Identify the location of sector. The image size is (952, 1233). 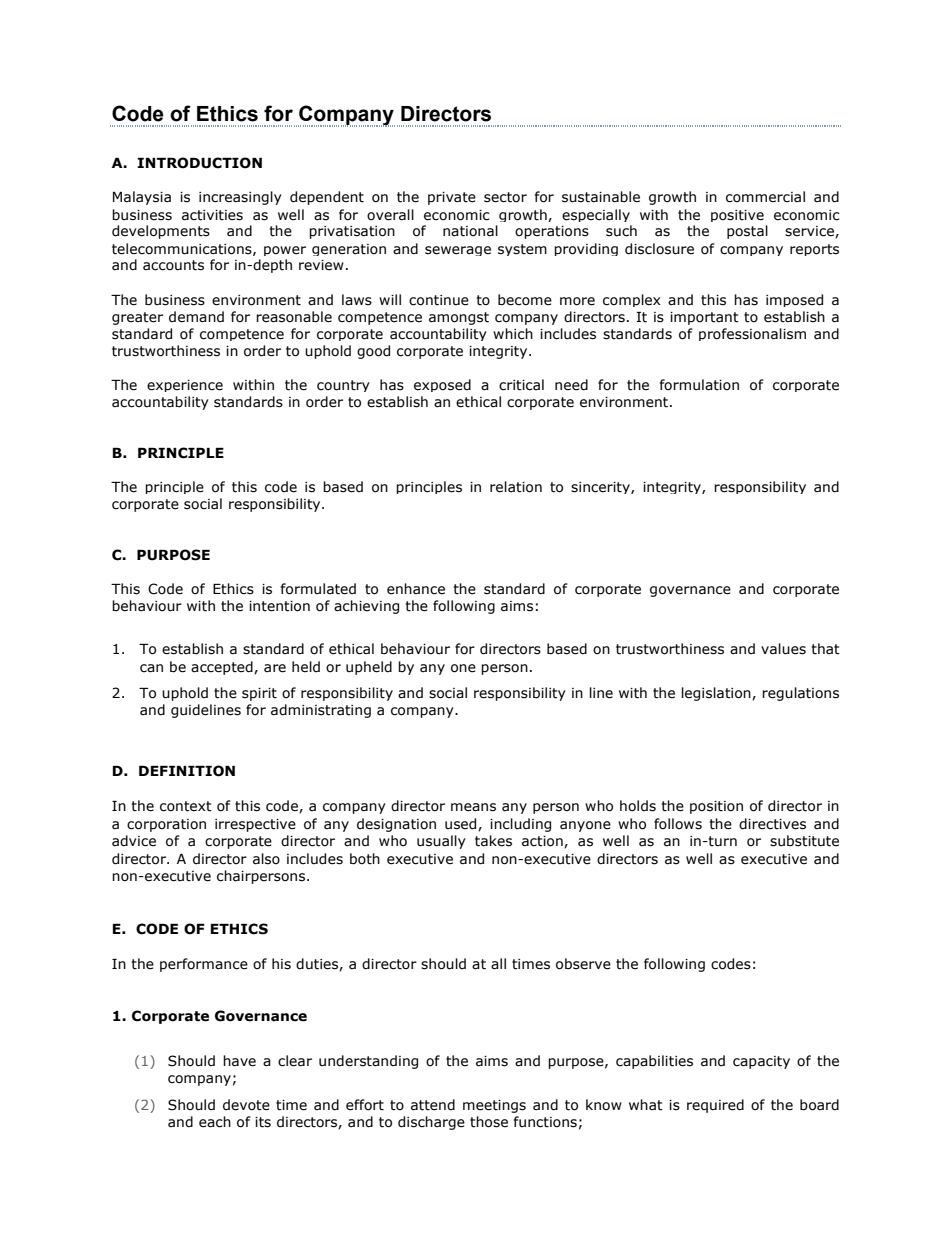
(505, 197).
